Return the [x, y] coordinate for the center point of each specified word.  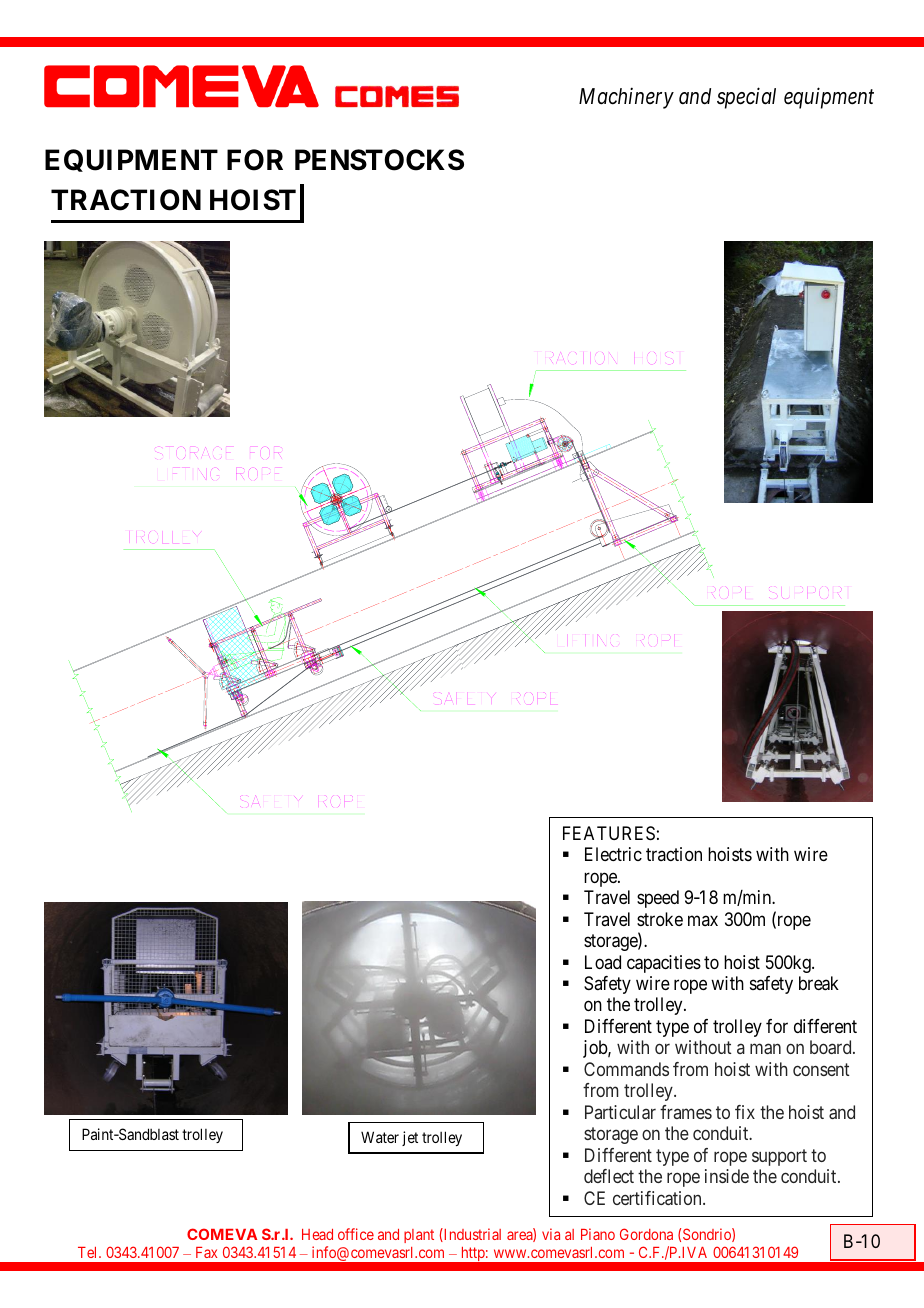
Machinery [626, 98]
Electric [613, 854]
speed [658, 899]
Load [603, 962]
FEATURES [609, 833]
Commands [626, 1069]
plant [419, 1236]
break [819, 983]
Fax [206, 1252]
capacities [664, 964]
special [746, 98]
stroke [660, 919]
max [703, 920]
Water [380, 1137]
